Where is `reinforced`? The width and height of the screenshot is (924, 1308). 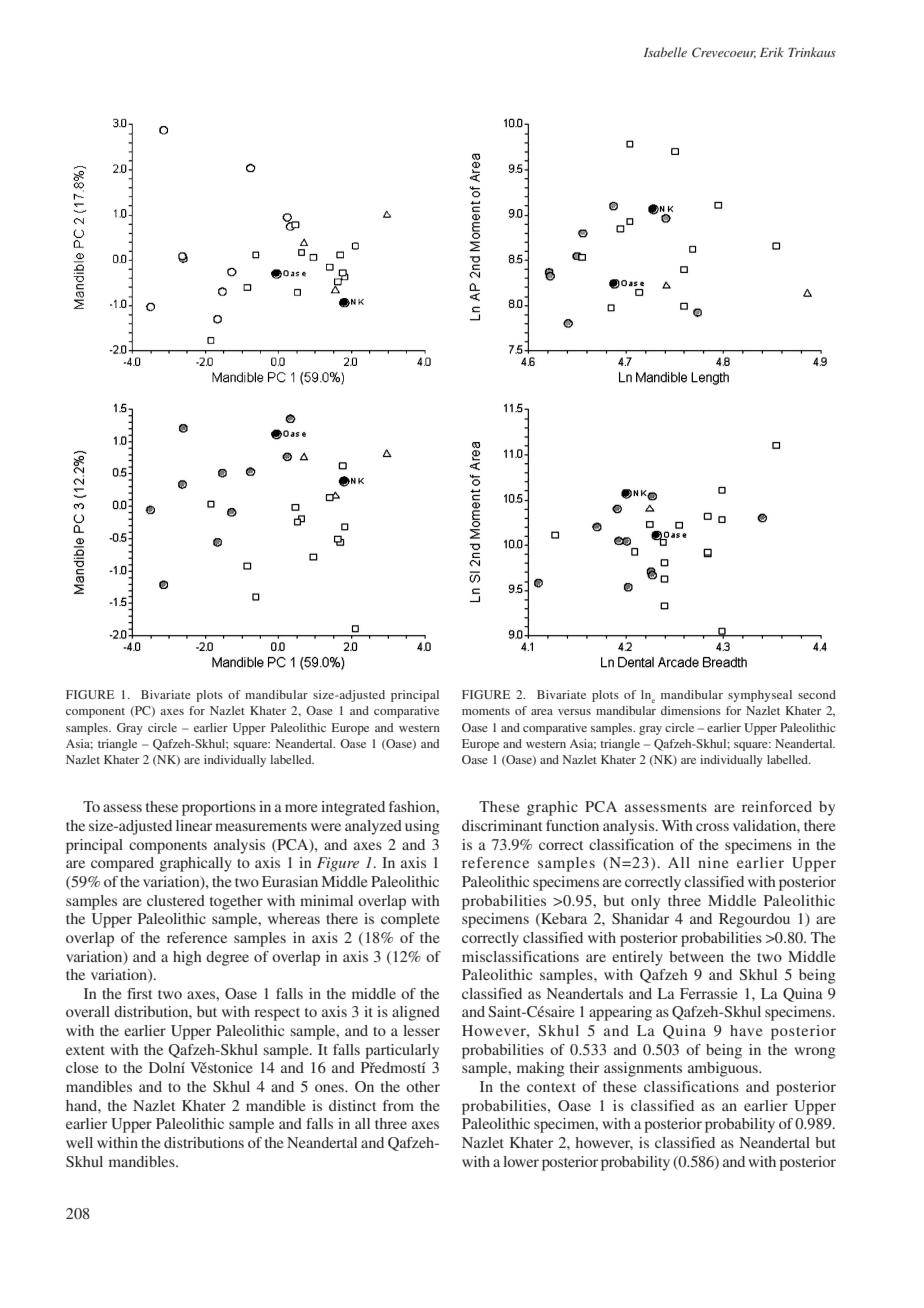 reinforced is located at coordinates (777, 806).
